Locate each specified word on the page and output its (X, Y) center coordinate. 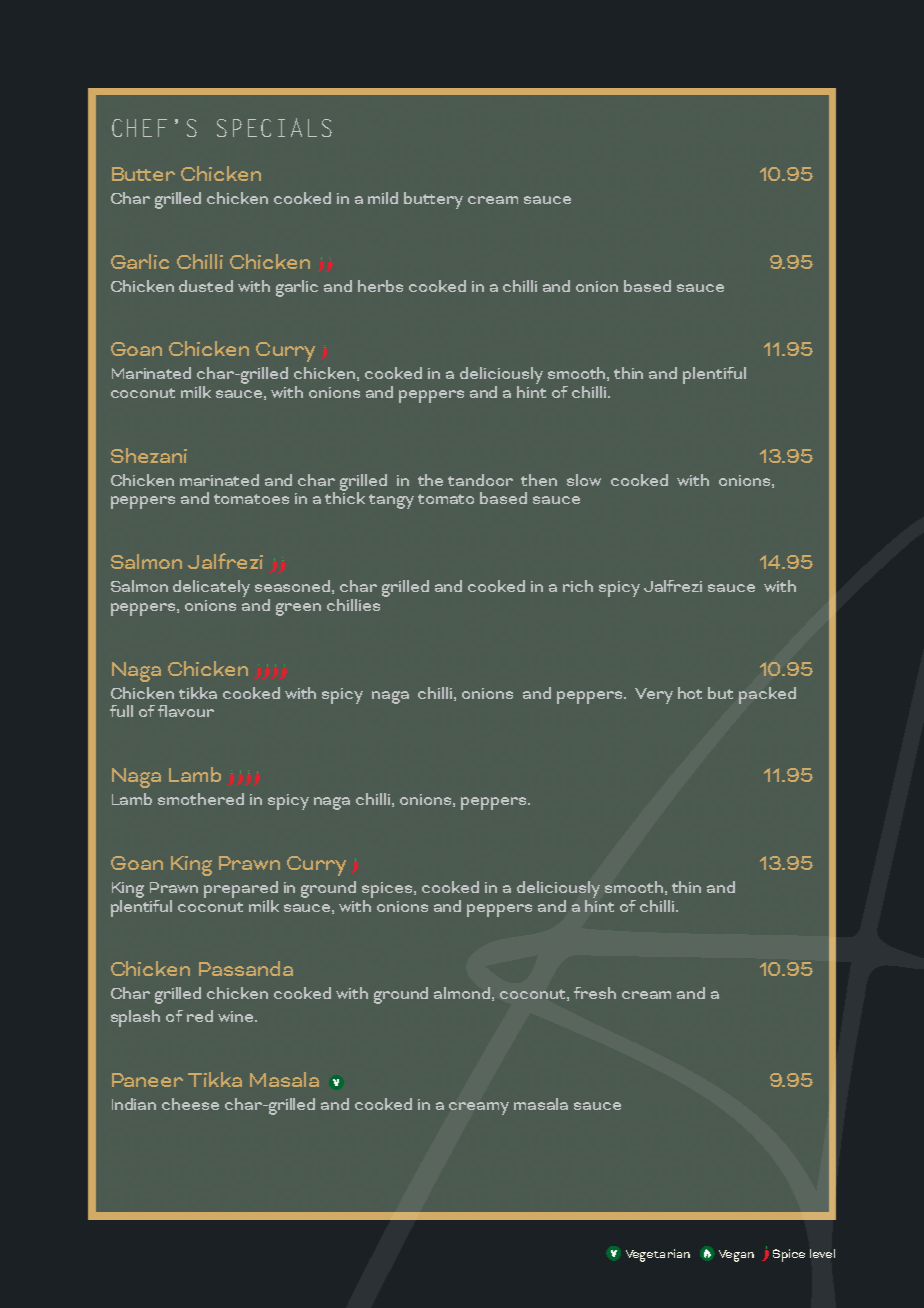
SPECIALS (274, 127)
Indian (134, 1104)
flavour (186, 711)
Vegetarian (658, 1255)
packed (767, 695)
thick (345, 497)
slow (584, 480)
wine (237, 1016)
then (539, 480)
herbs (380, 286)
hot (690, 693)
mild (383, 198)
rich (578, 586)
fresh (595, 993)
